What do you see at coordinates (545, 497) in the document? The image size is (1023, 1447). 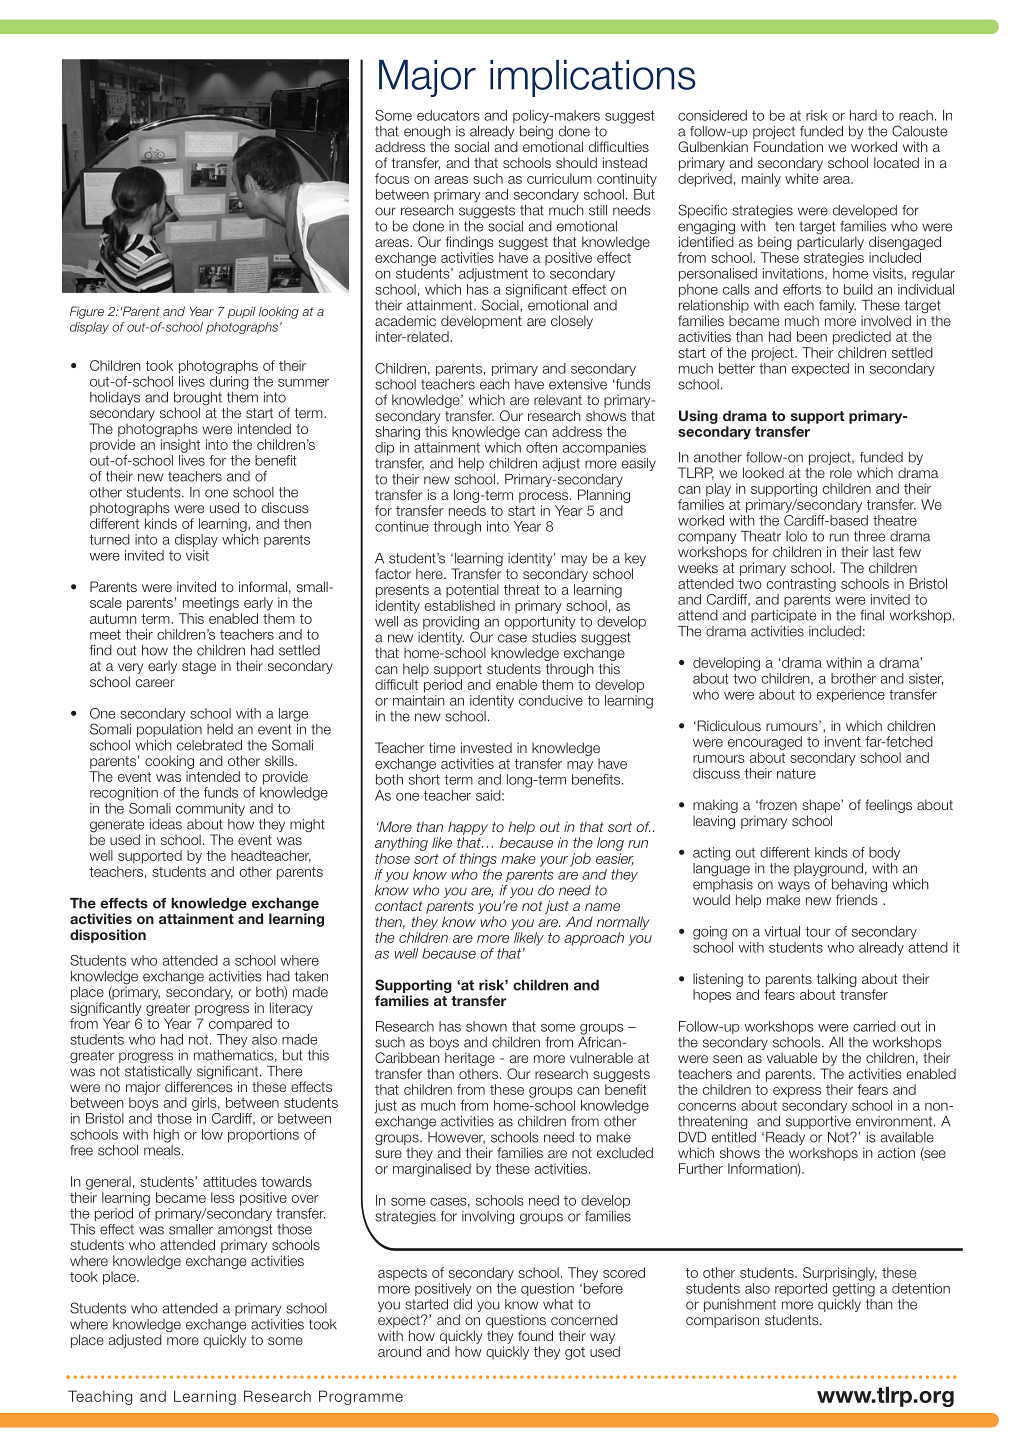 I see `process` at bounding box center [545, 497].
